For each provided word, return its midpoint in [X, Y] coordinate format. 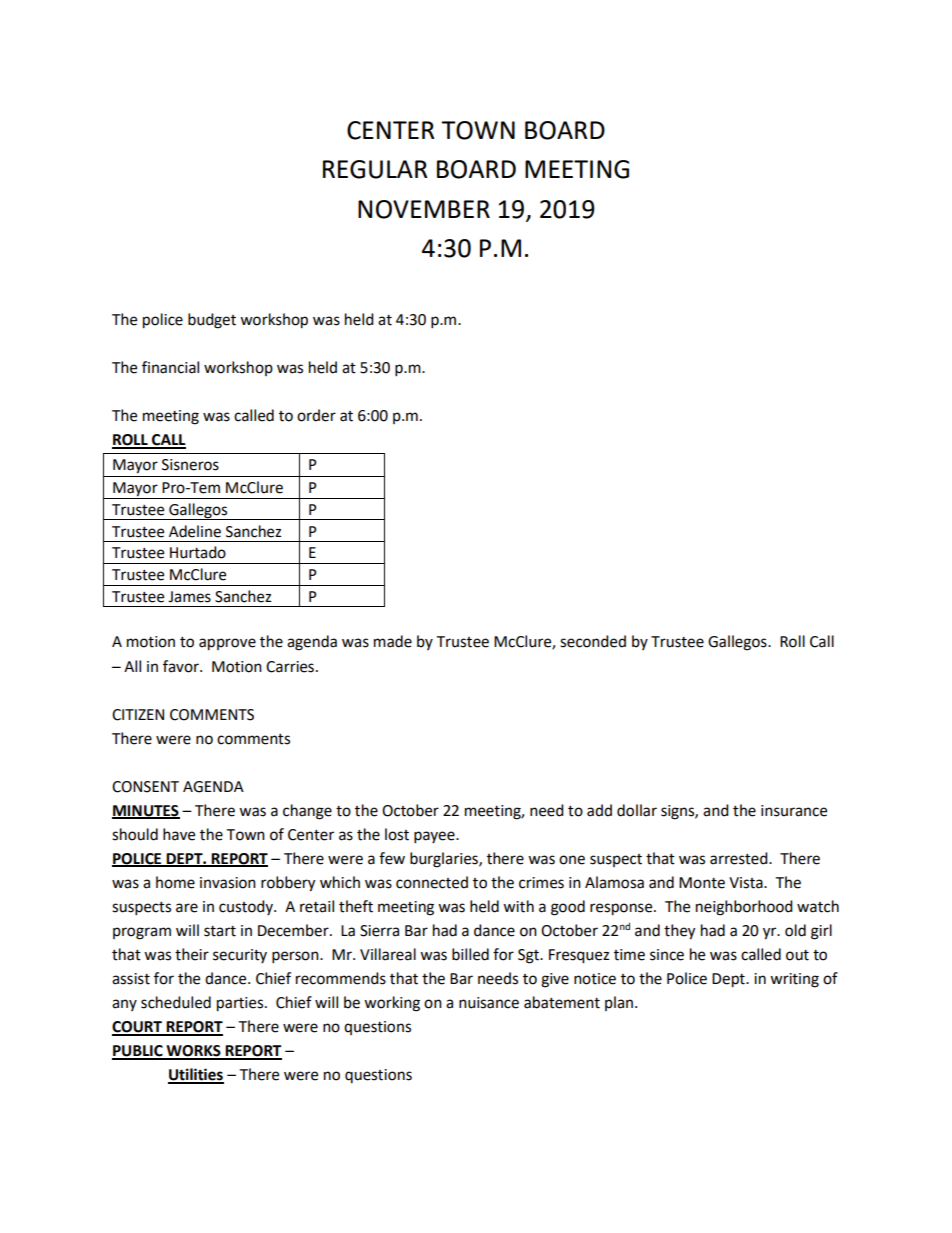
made [393, 641]
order [316, 415]
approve [227, 644]
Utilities [196, 1075]
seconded [593, 641]
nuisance [489, 1003]
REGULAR [375, 169]
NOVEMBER [424, 209]
